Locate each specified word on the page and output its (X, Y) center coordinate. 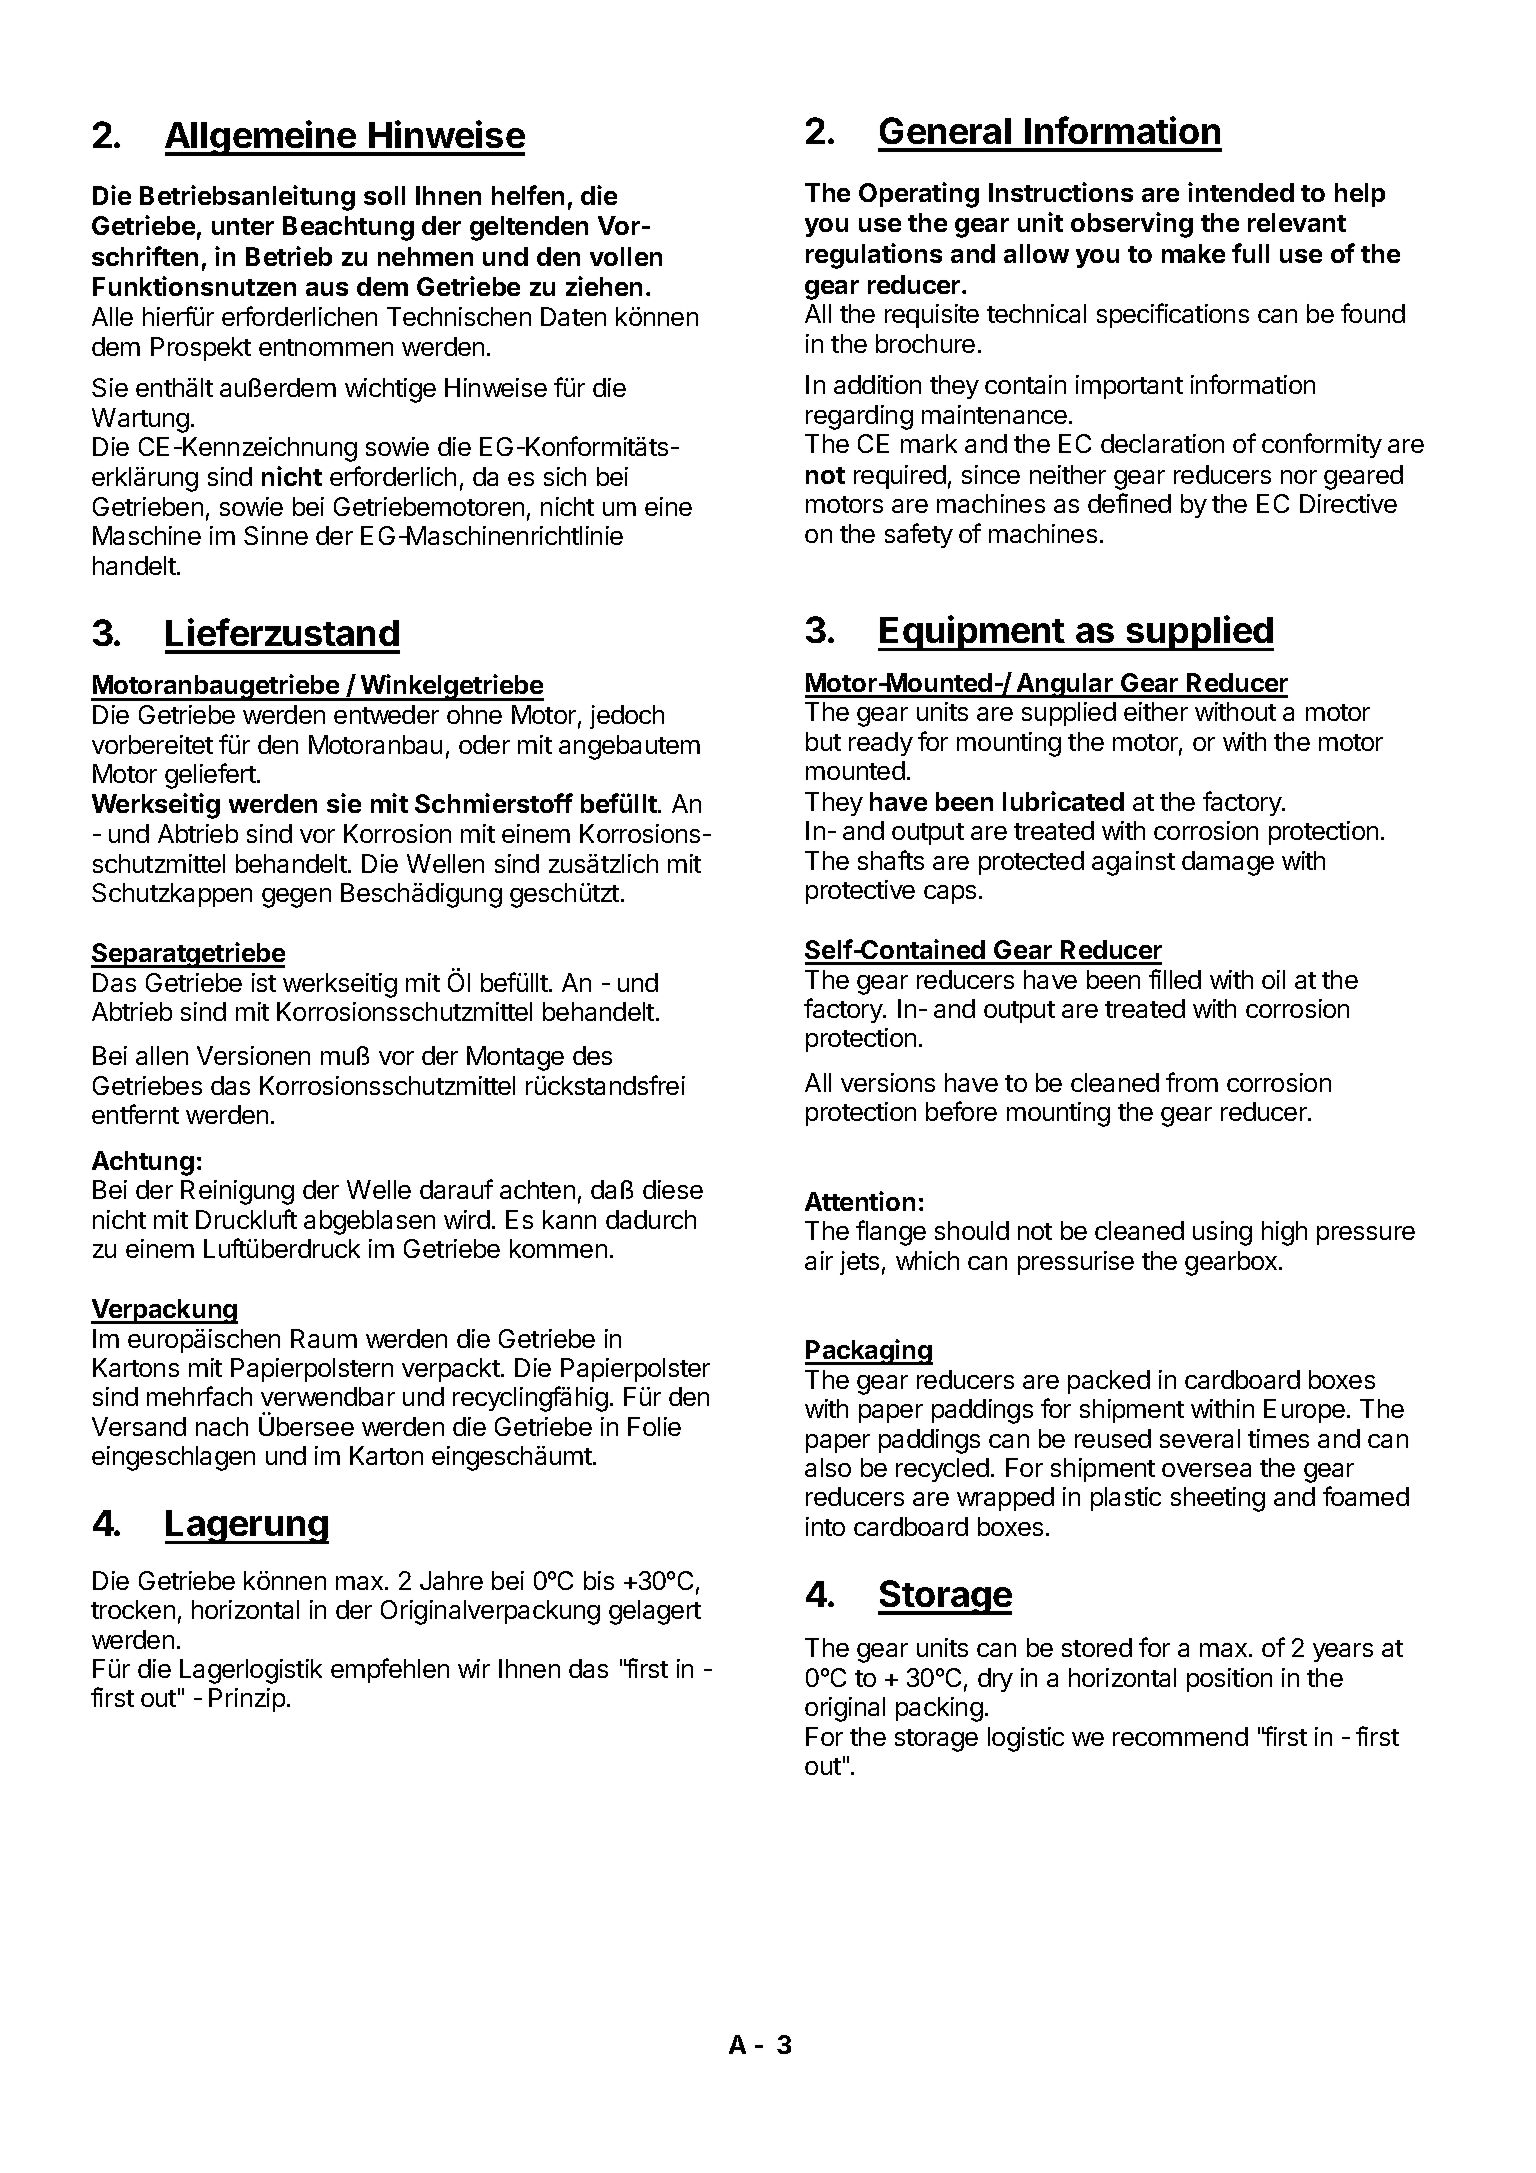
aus (327, 289)
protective (860, 892)
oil (1273, 979)
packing (939, 1709)
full (1250, 253)
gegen (296, 898)
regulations (874, 256)
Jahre (451, 1580)
